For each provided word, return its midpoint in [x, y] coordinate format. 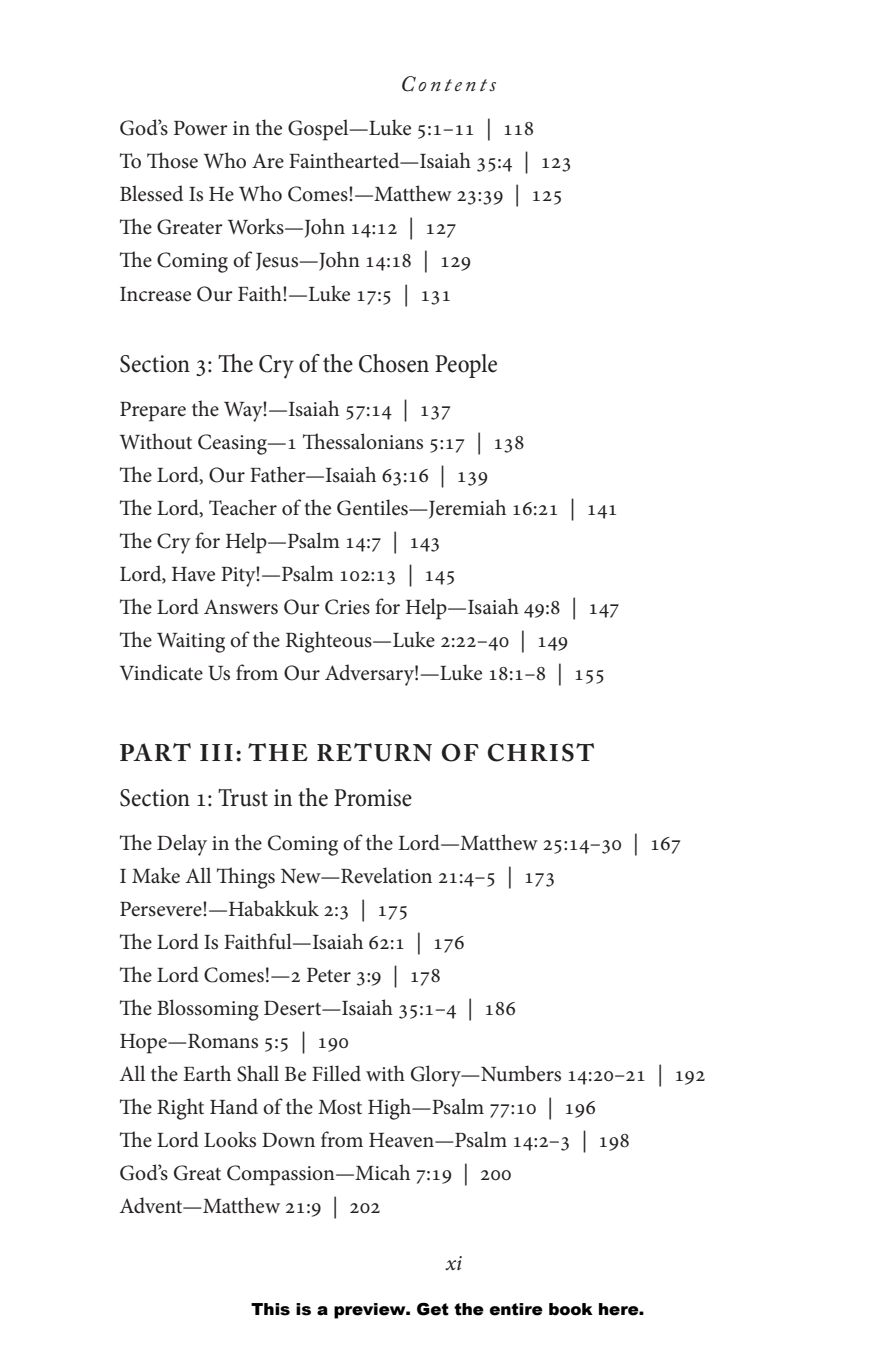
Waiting [191, 643]
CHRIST [541, 752]
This [270, 1309]
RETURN [374, 752]
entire [516, 1309]
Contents [449, 84]
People [466, 366]
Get [433, 1309]
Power [201, 128]
